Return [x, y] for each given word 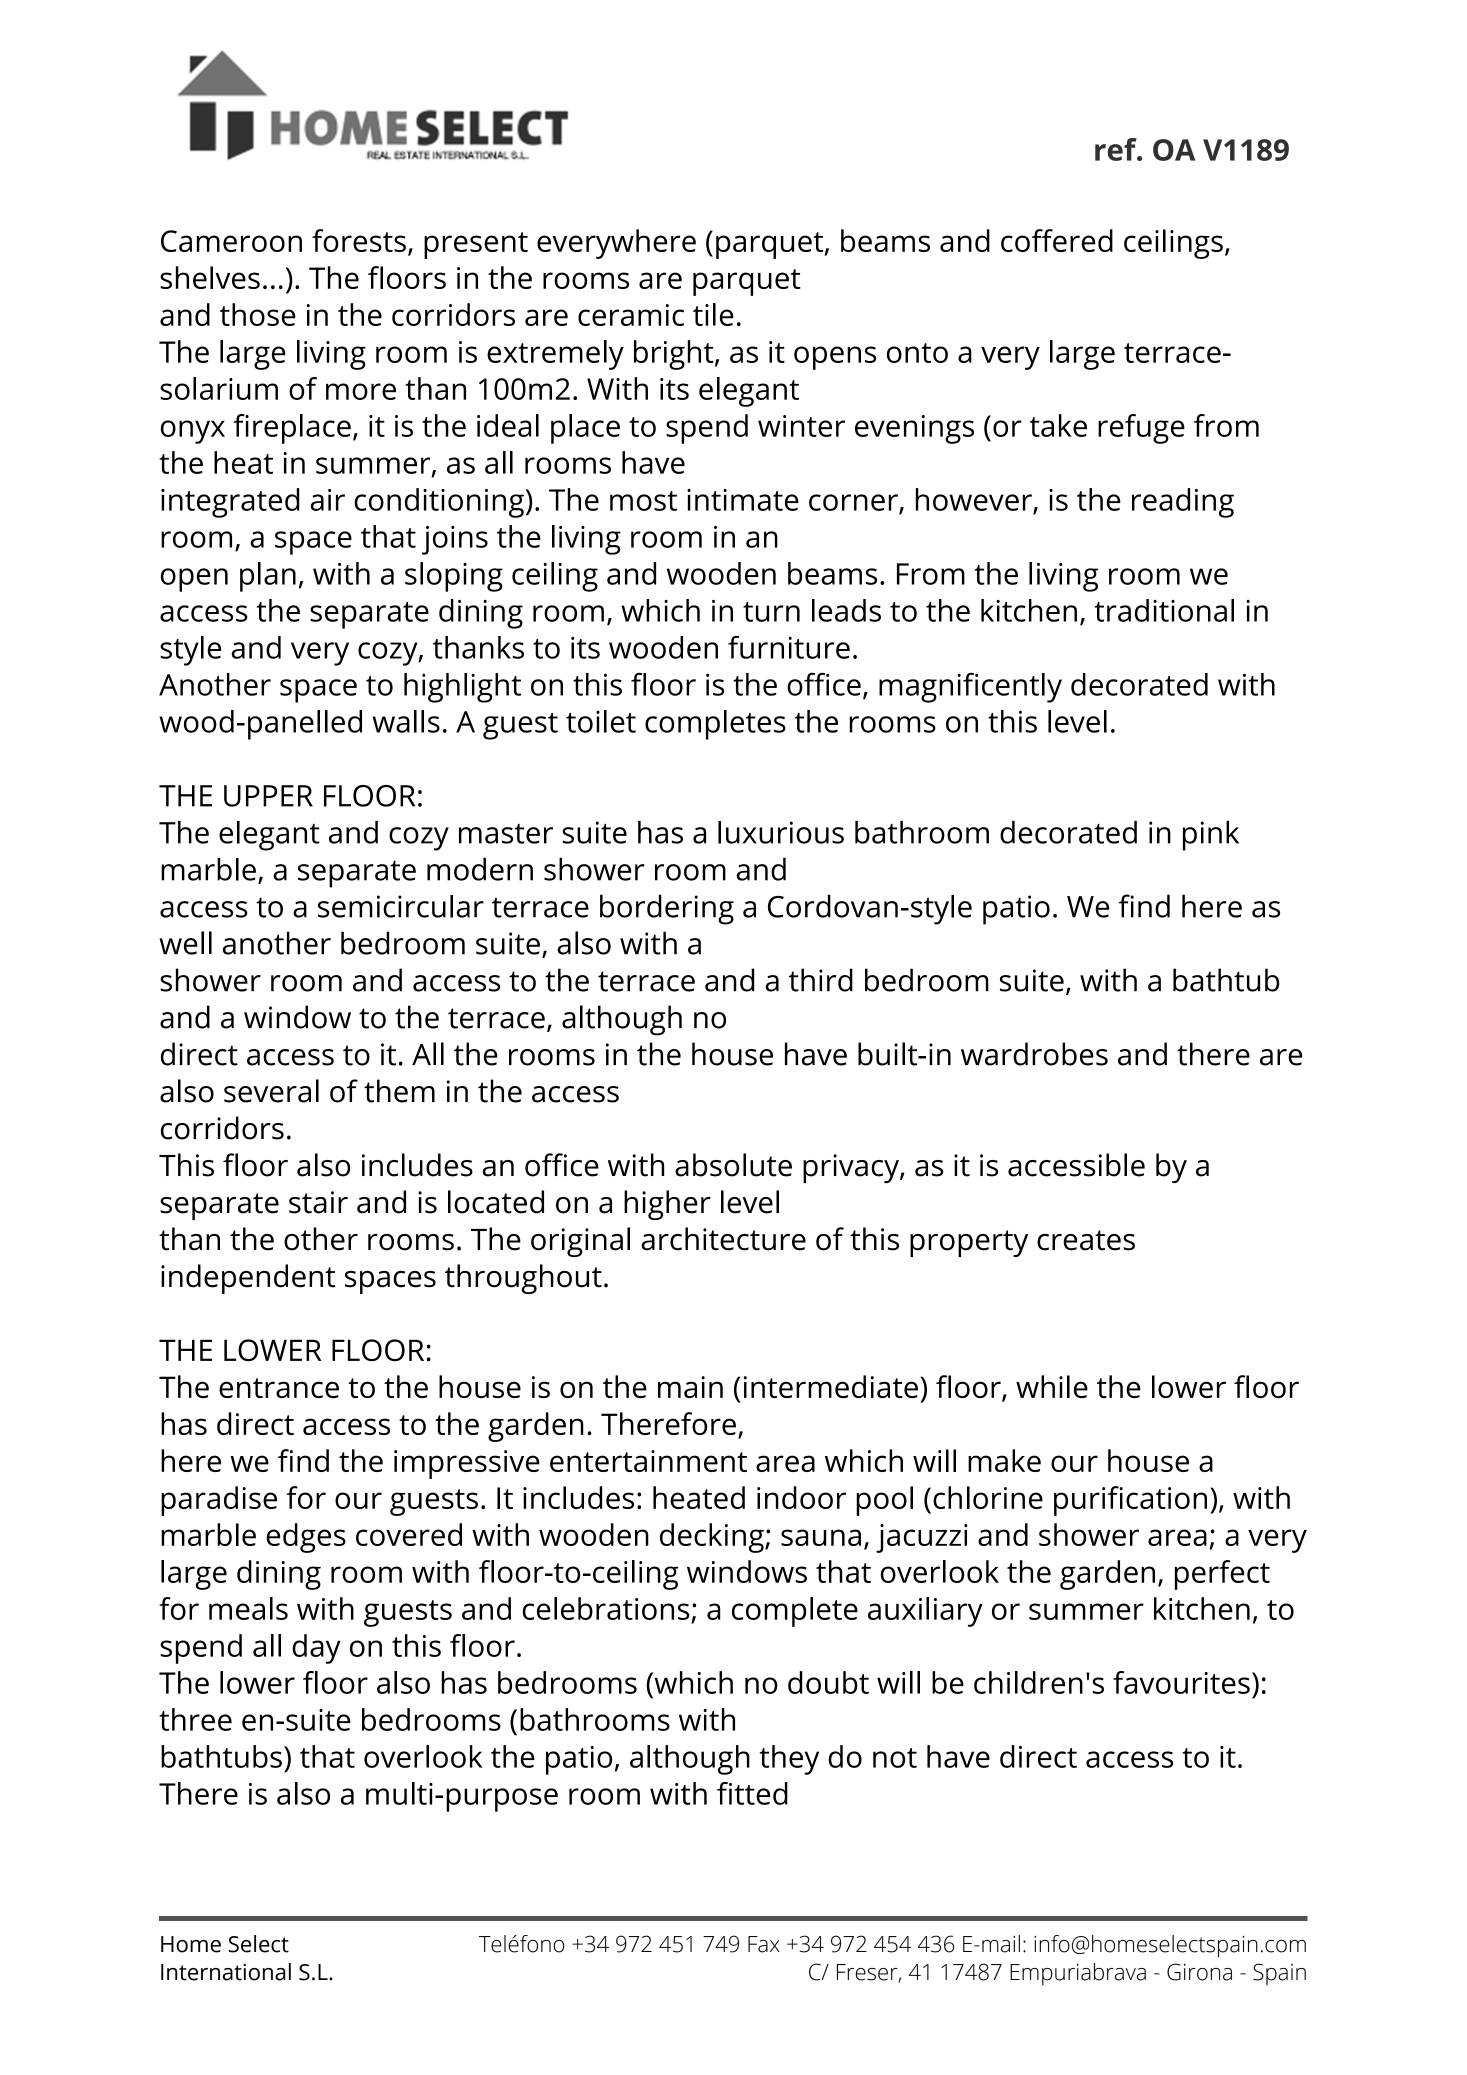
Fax [764, 1944]
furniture [789, 647]
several [271, 1091]
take [1058, 425]
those [258, 314]
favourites [1181, 1682]
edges [306, 1538]
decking [713, 1538]
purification [1130, 1501]
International [226, 1972]
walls [406, 721]
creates [1086, 1240]
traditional [1164, 610]
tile [713, 314]
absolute [733, 1165]
